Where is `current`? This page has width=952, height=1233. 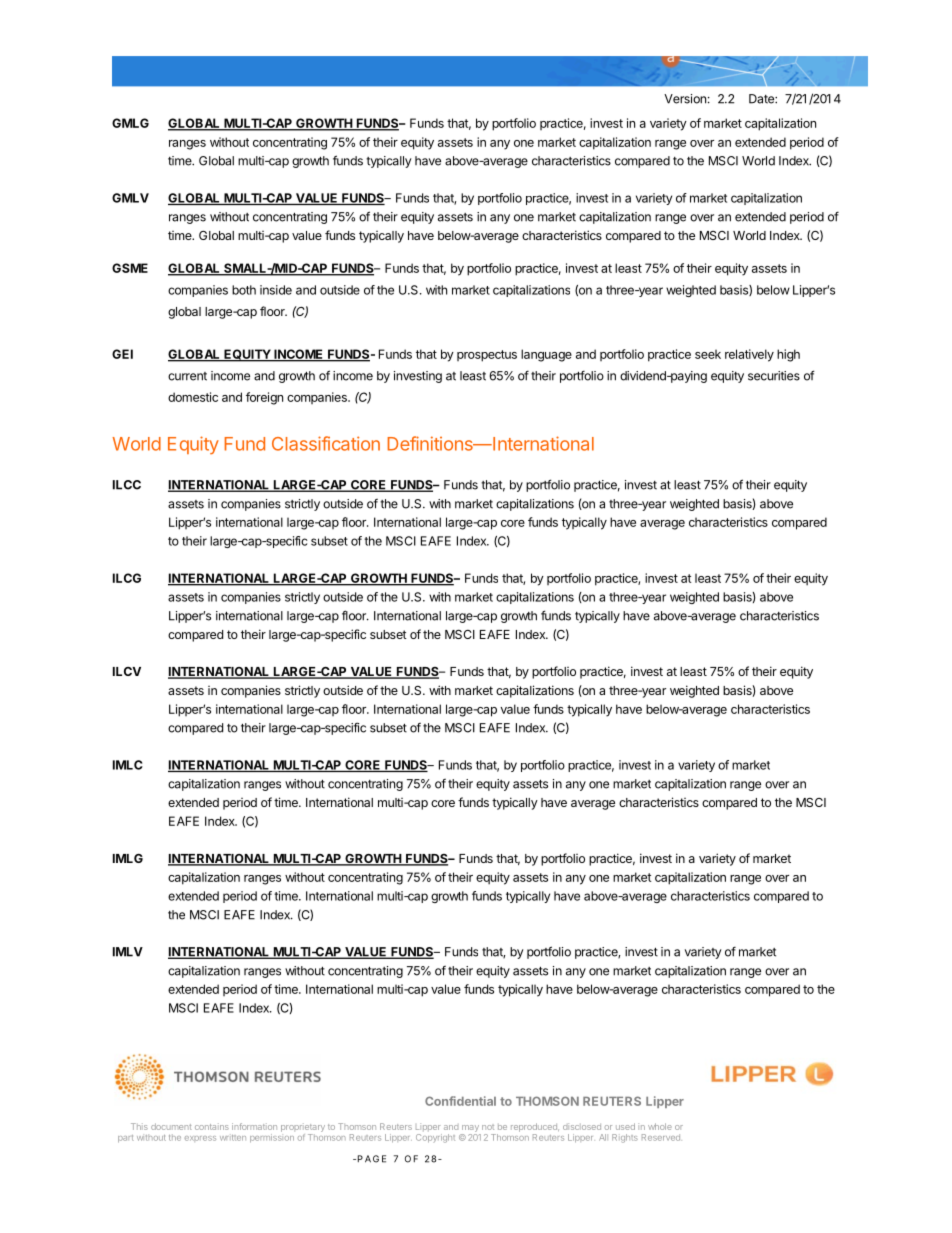 current is located at coordinates (187, 376).
